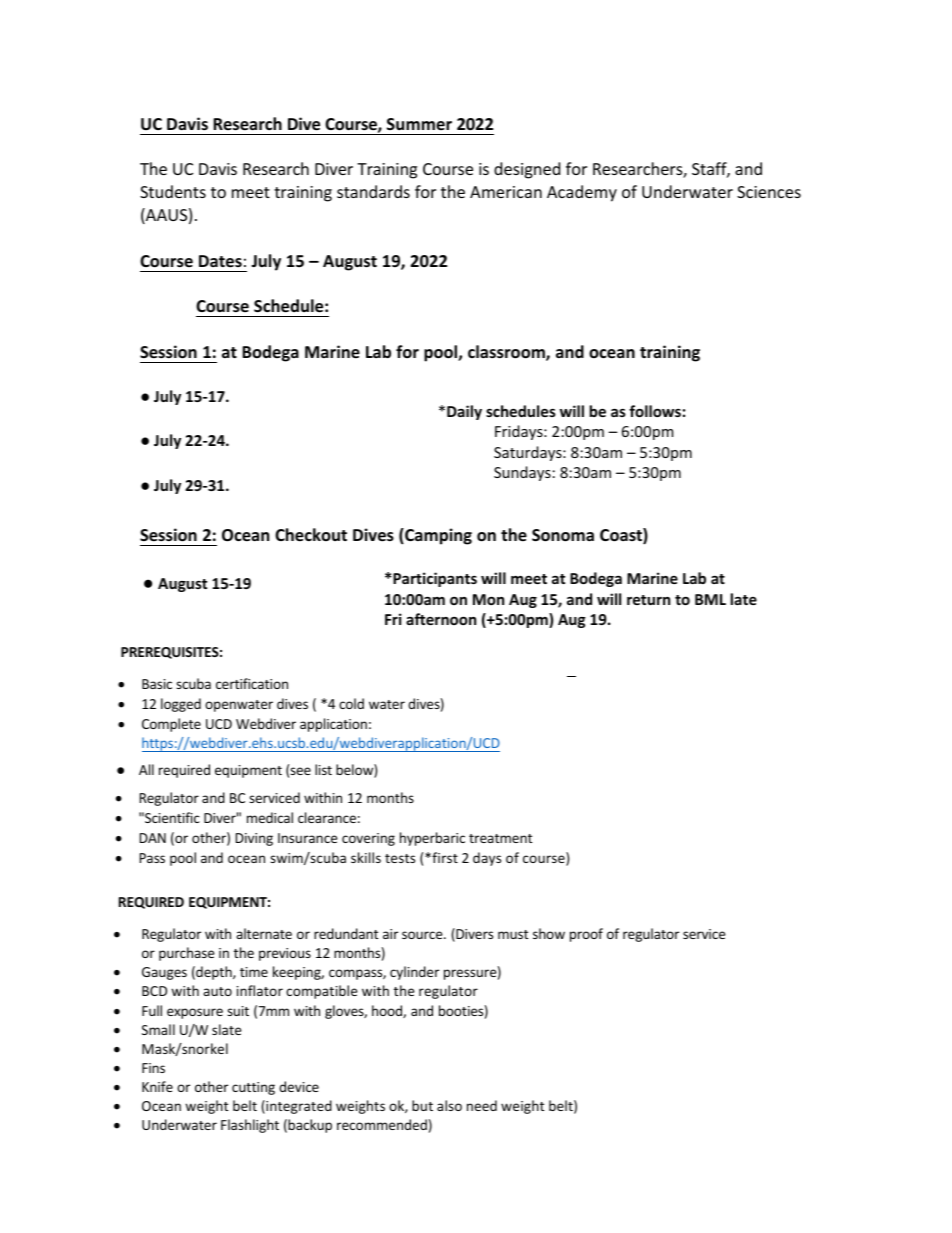 The width and height of the screenshot is (952, 1233). Describe the element at coordinates (710, 599) in the screenshot. I see `BML` at that location.
